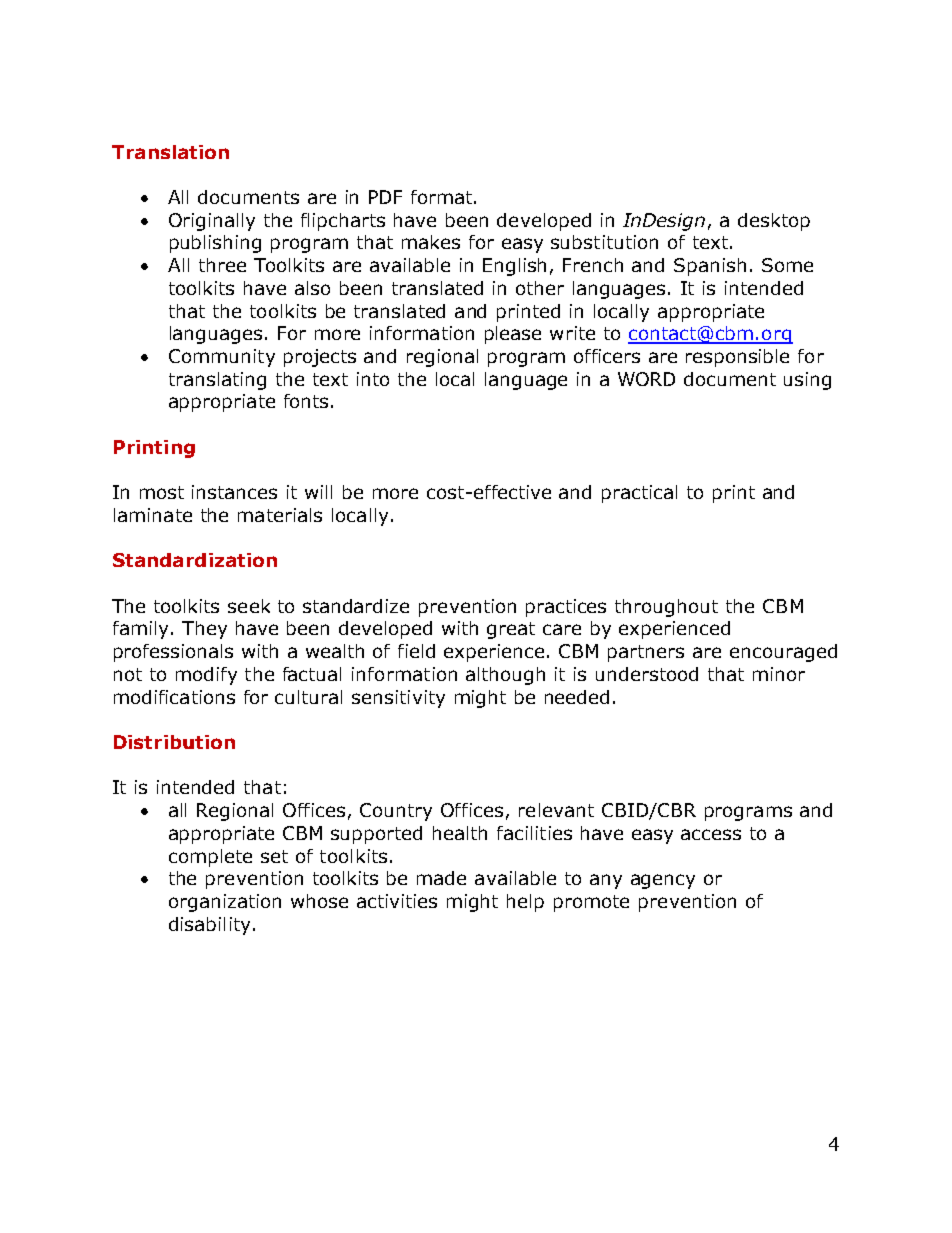  Describe the element at coordinates (441, 878) in the screenshot. I see `made` at that location.
